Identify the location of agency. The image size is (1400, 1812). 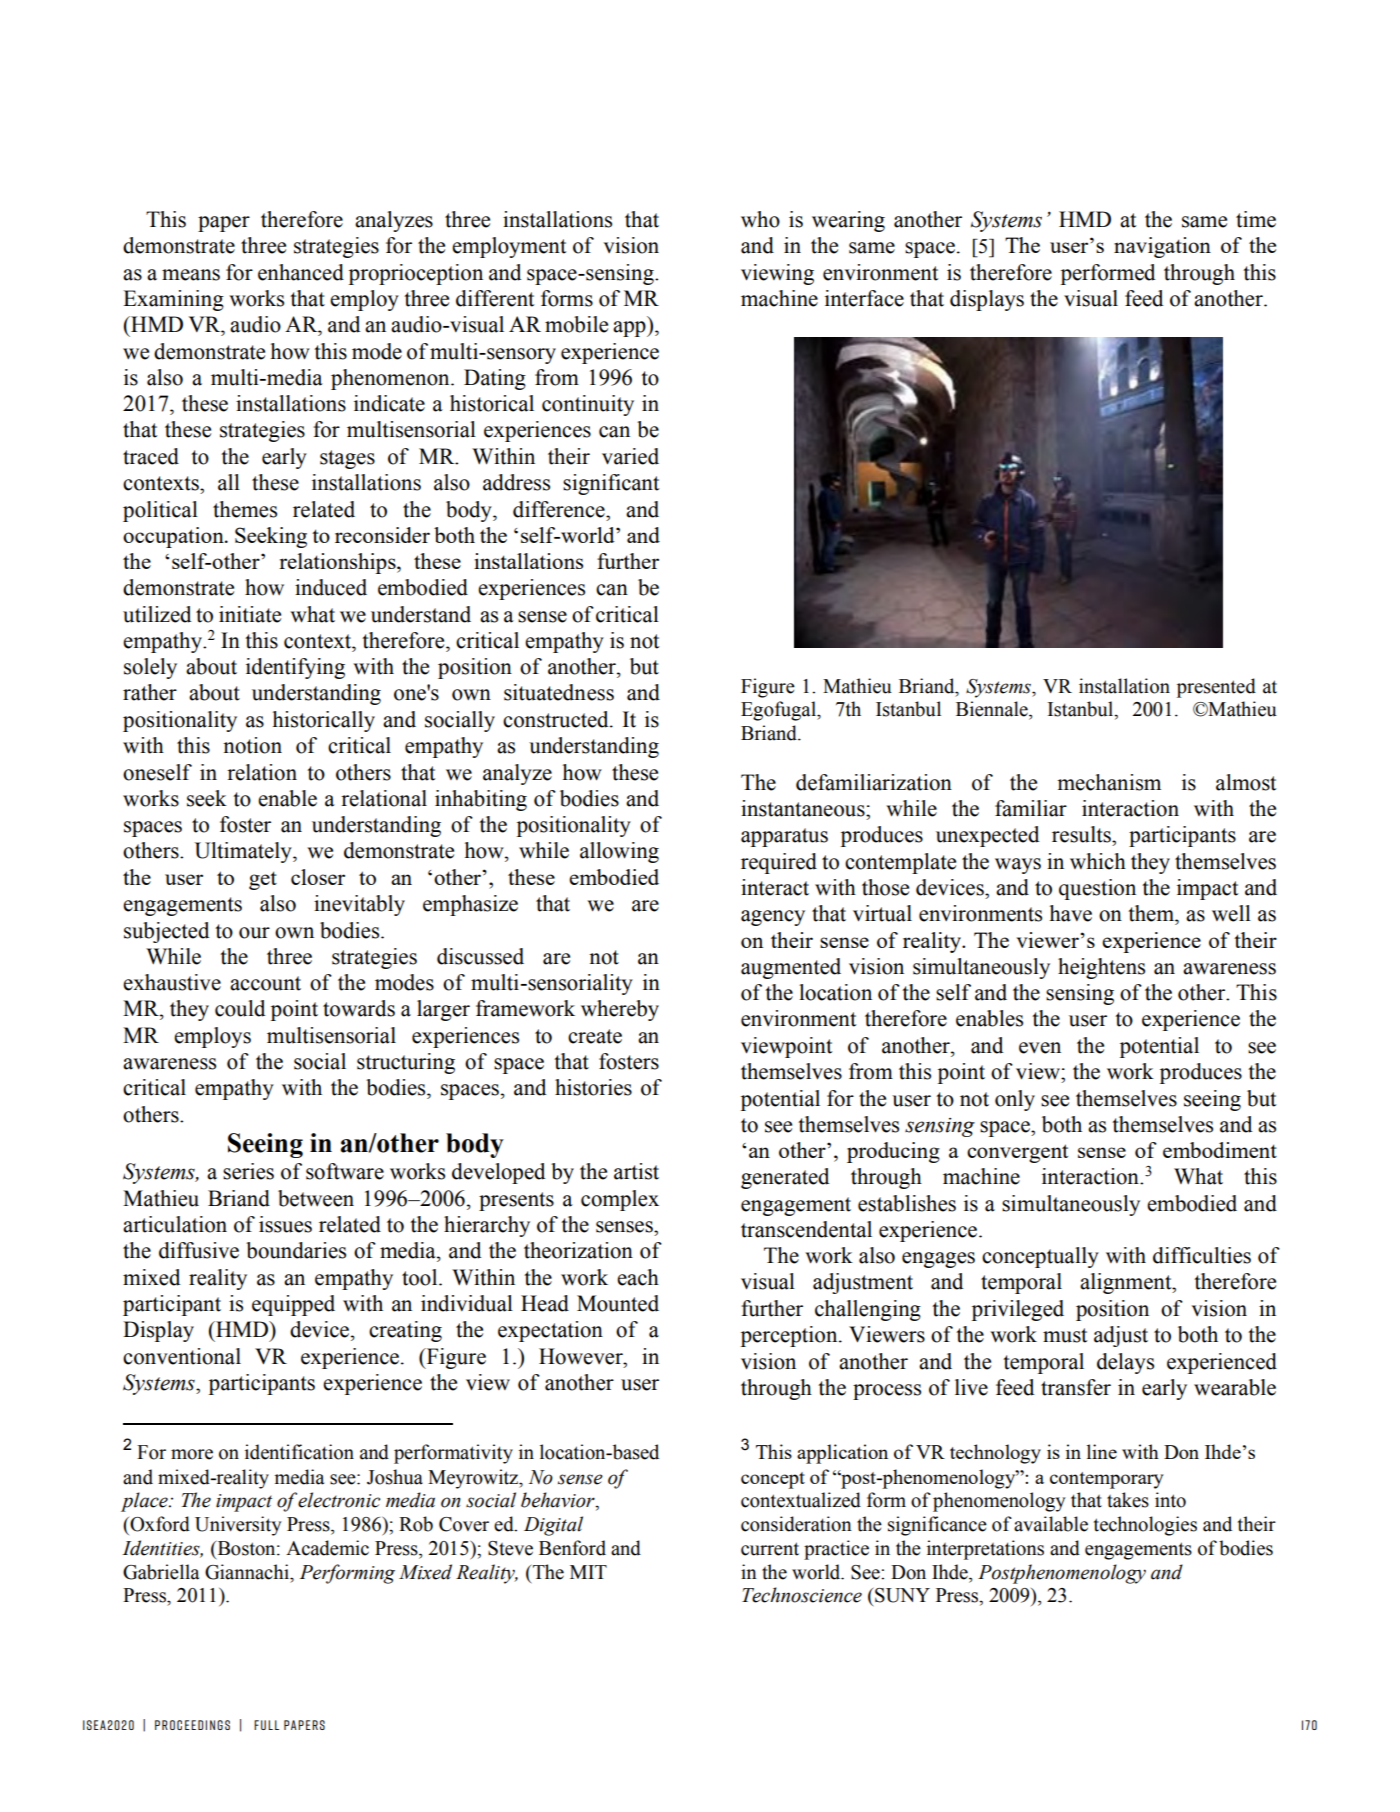
(773, 918).
